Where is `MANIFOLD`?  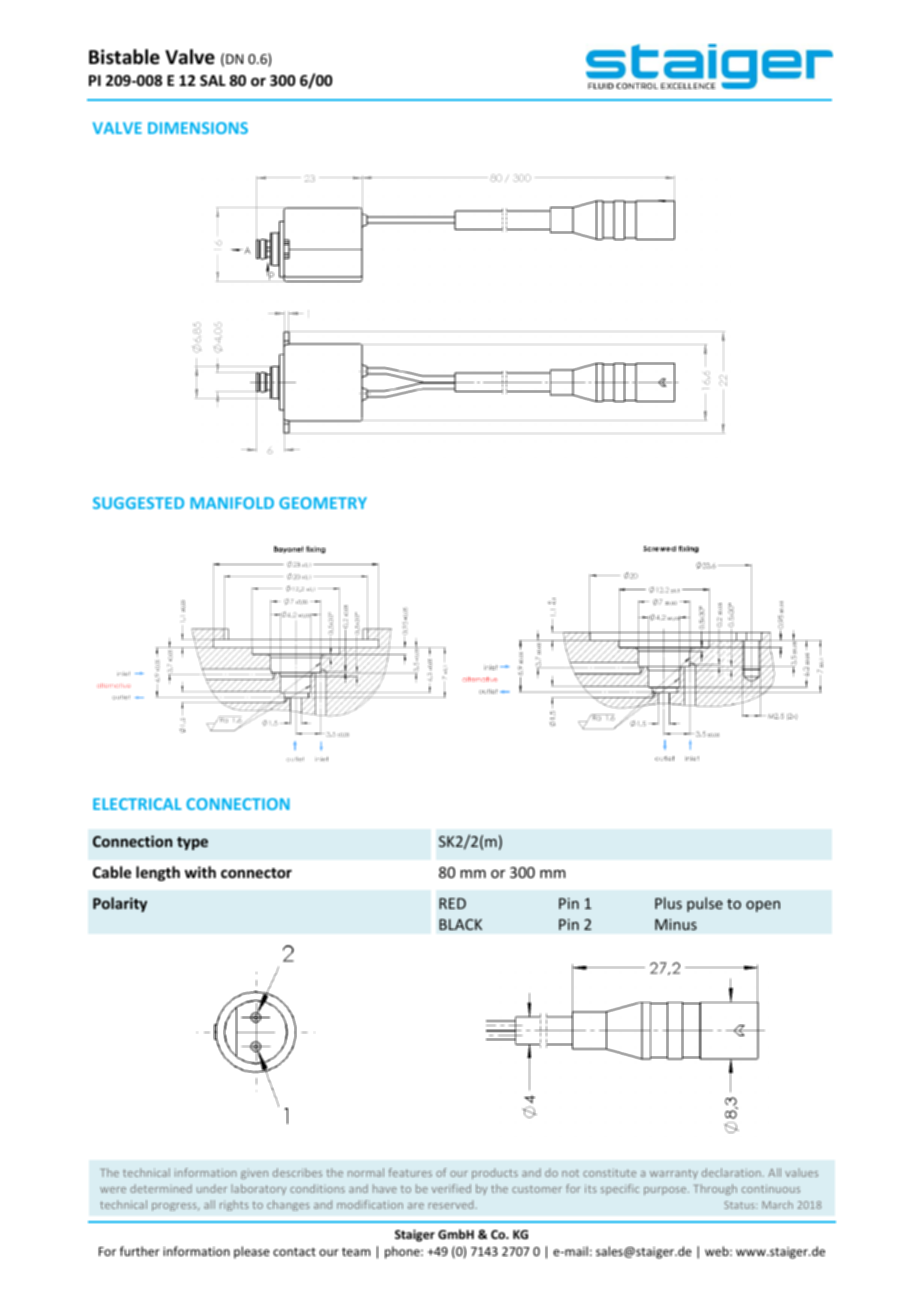
MANIFOLD is located at coordinates (232, 503).
